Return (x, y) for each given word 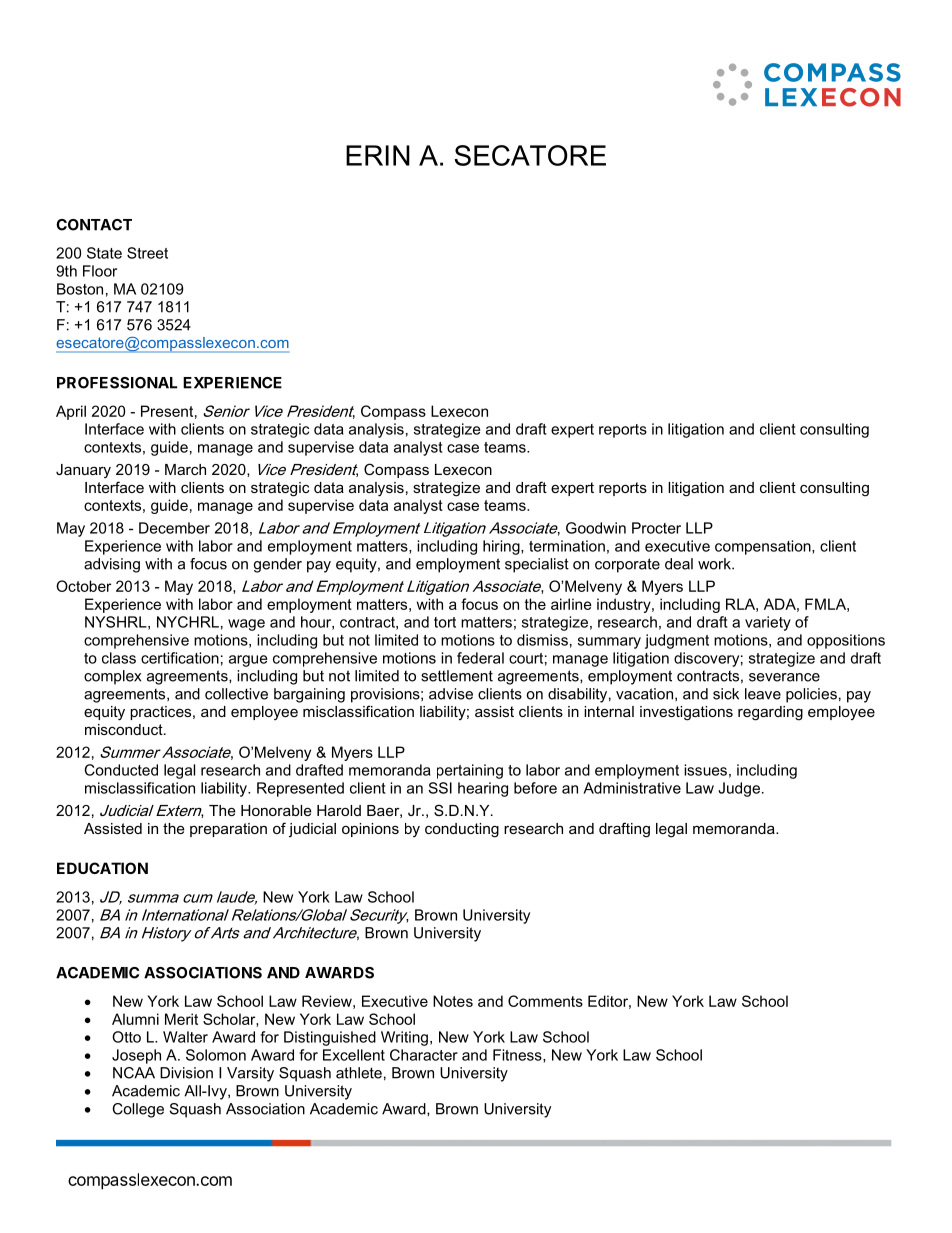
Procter (656, 528)
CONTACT (94, 225)
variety (768, 623)
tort (445, 622)
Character (424, 1055)
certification (180, 658)
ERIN (378, 155)
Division (186, 1073)
